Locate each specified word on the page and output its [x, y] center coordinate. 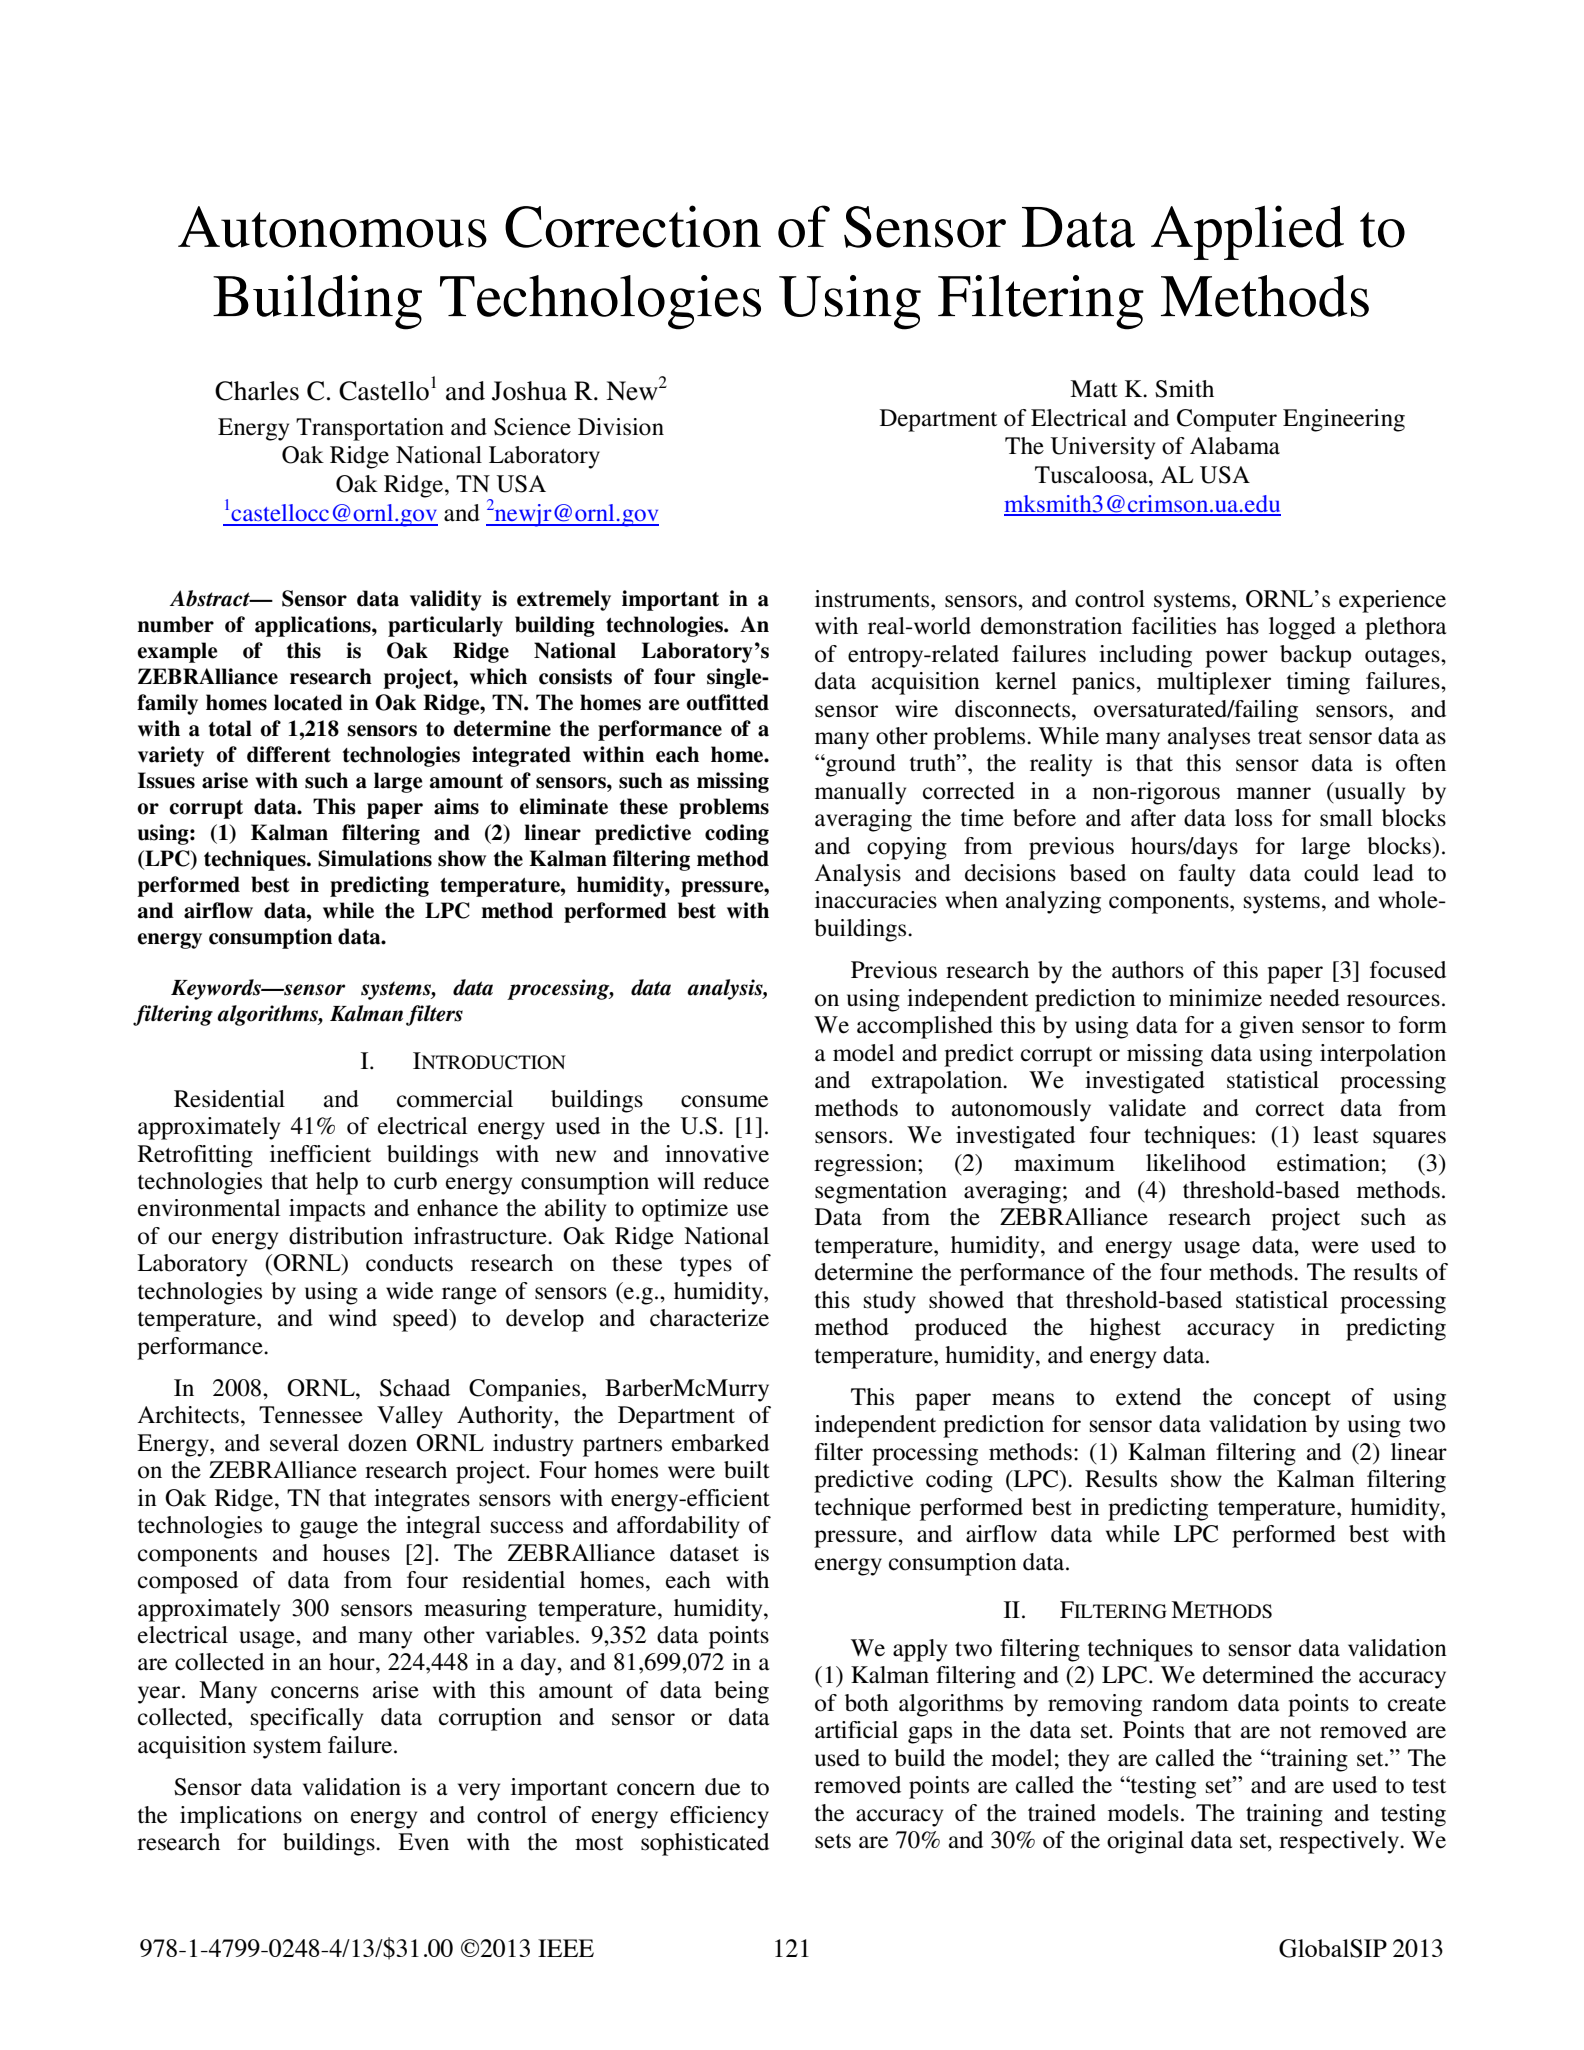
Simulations [375, 858]
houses [356, 1553]
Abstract [211, 598]
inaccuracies [876, 900]
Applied [1247, 232]
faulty [1207, 875]
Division [621, 427]
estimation [1328, 1163]
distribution [346, 1236]
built [747, 1470]
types [706, 1267]
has [1242, 626]
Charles [257, 391]
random [1190, 1703]
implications [241, 1817]
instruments [873, 599]
